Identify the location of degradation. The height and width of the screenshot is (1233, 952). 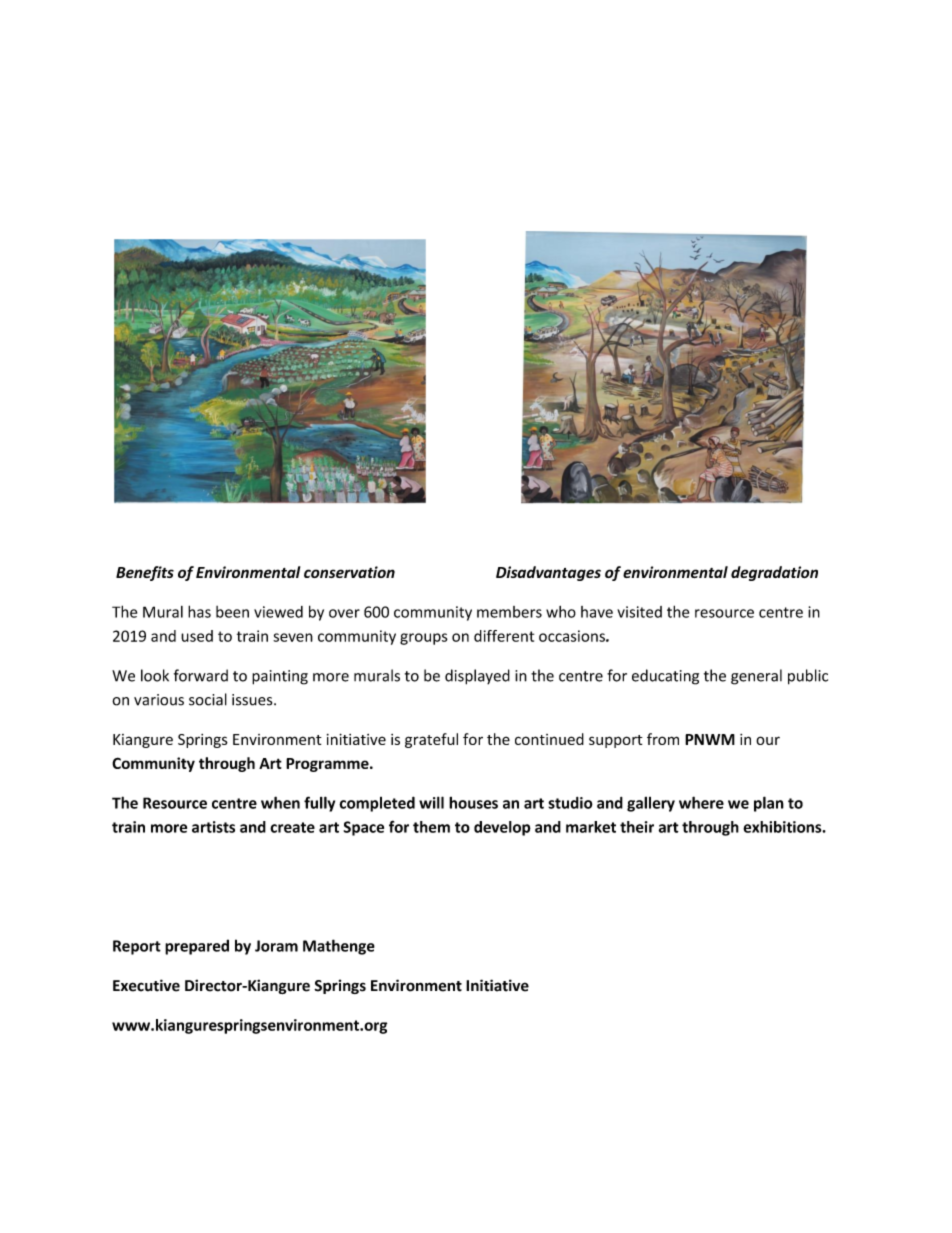
(774, 573).
